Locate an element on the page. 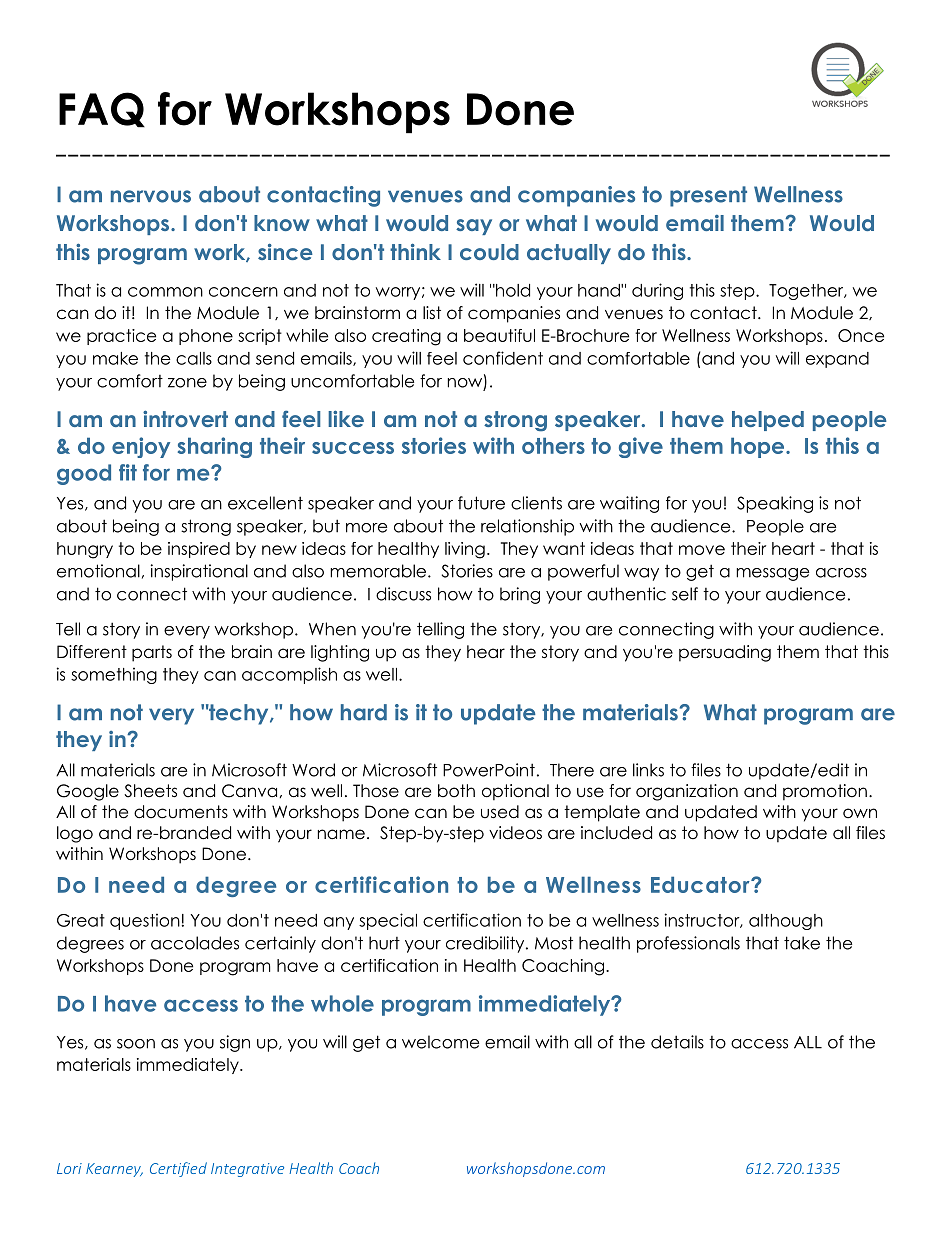 The width and height of the image is (952, 1233). both is located at coordinates (456, 791).
